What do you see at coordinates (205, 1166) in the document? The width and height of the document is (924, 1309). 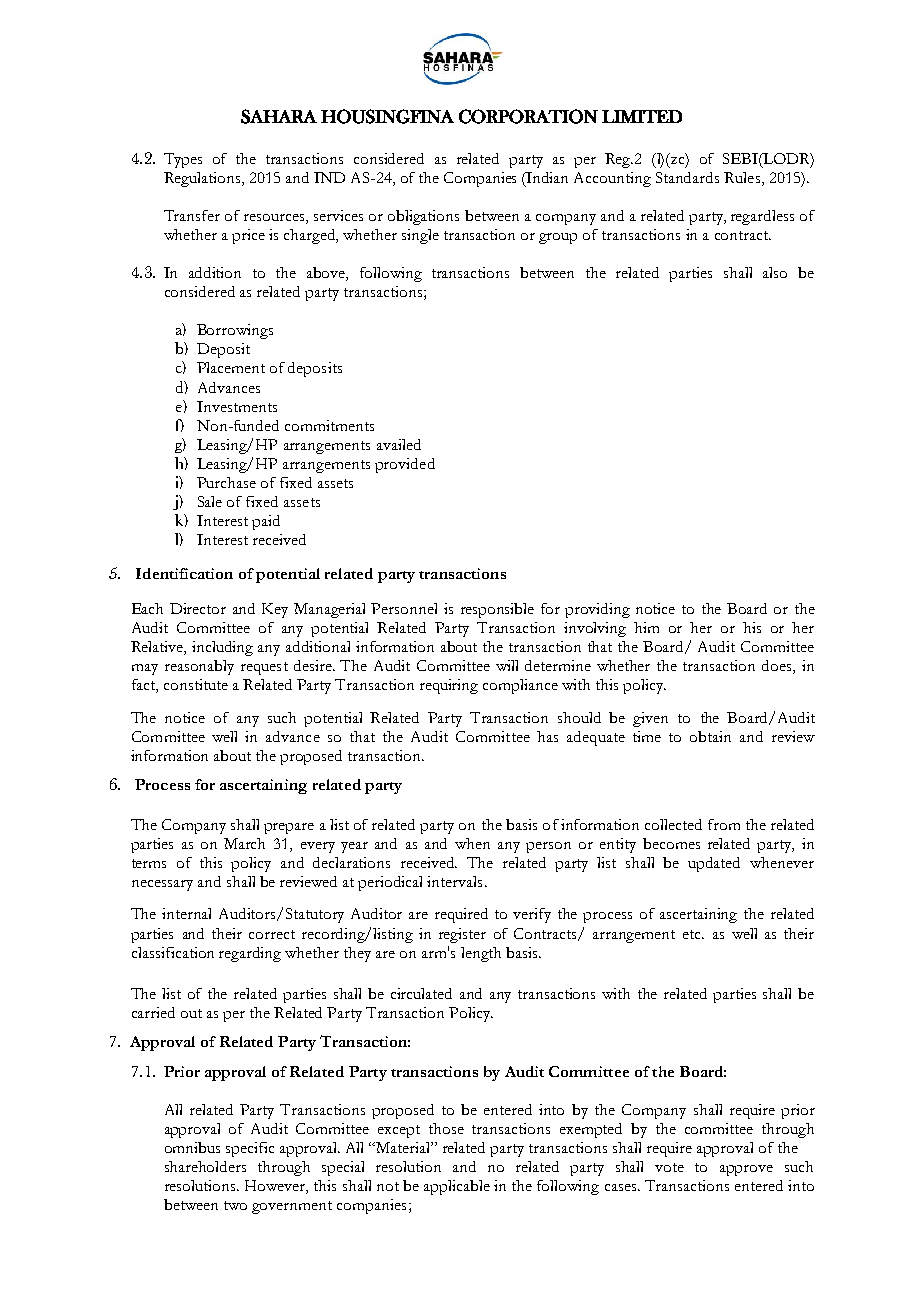 I see `shareholders` at bounding box center [205, 1166].
